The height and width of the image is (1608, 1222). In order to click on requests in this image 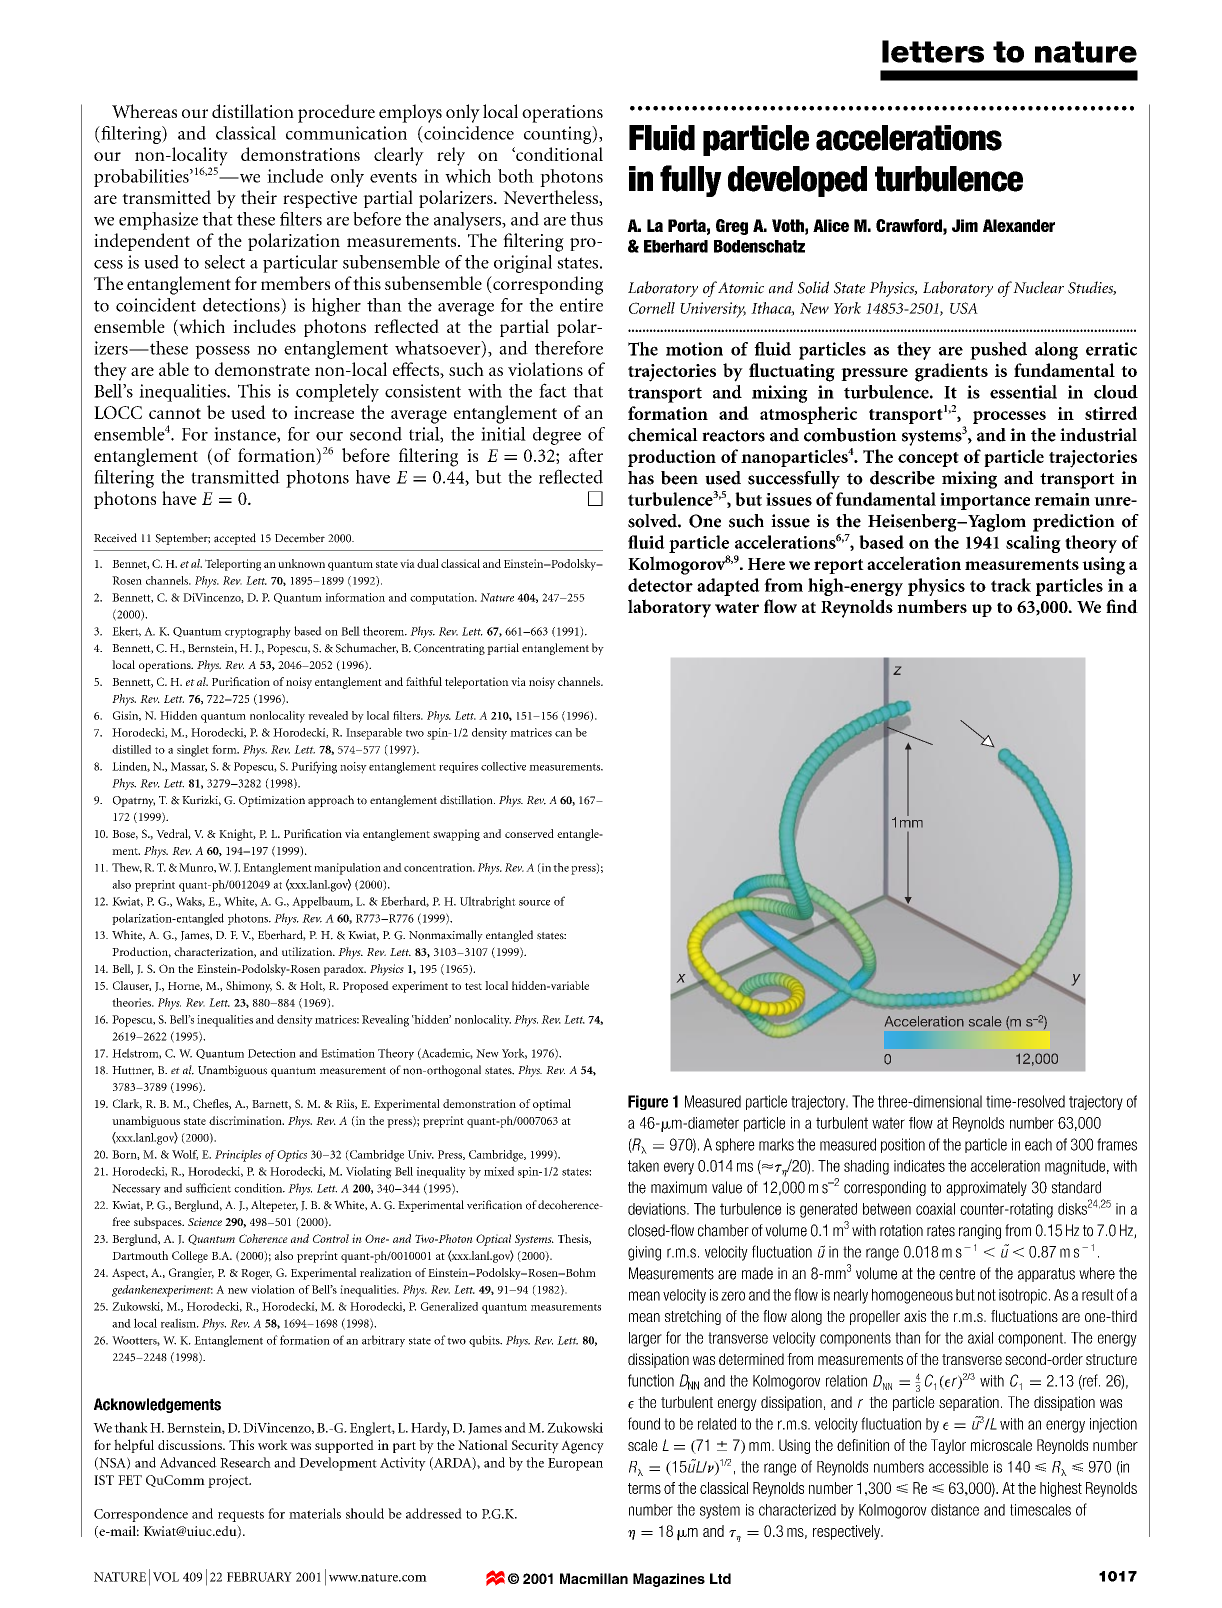, I will do `click(241, 1516)`.
